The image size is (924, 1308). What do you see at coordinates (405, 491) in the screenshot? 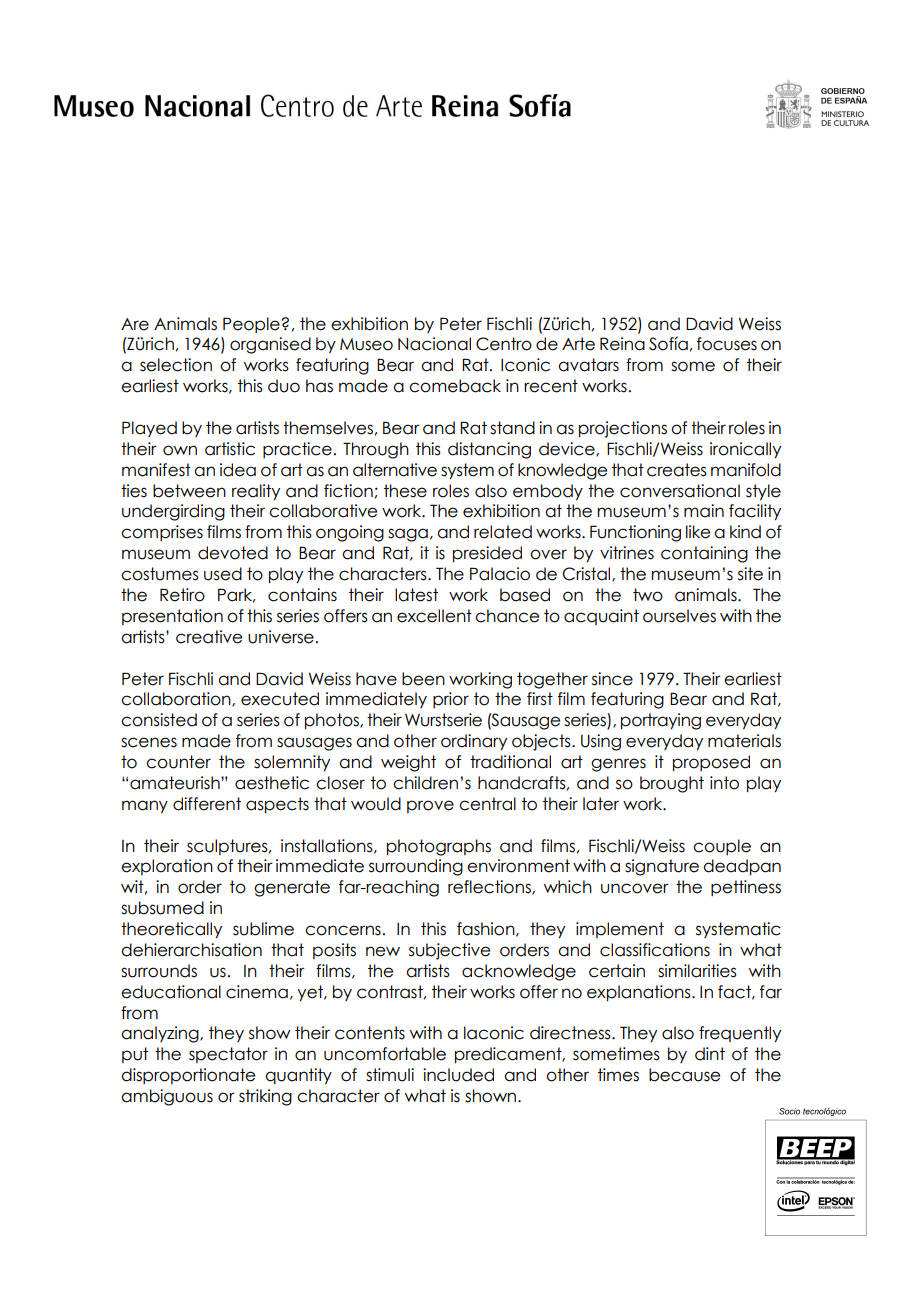
I see `these` at bounding box center [405, 491].
